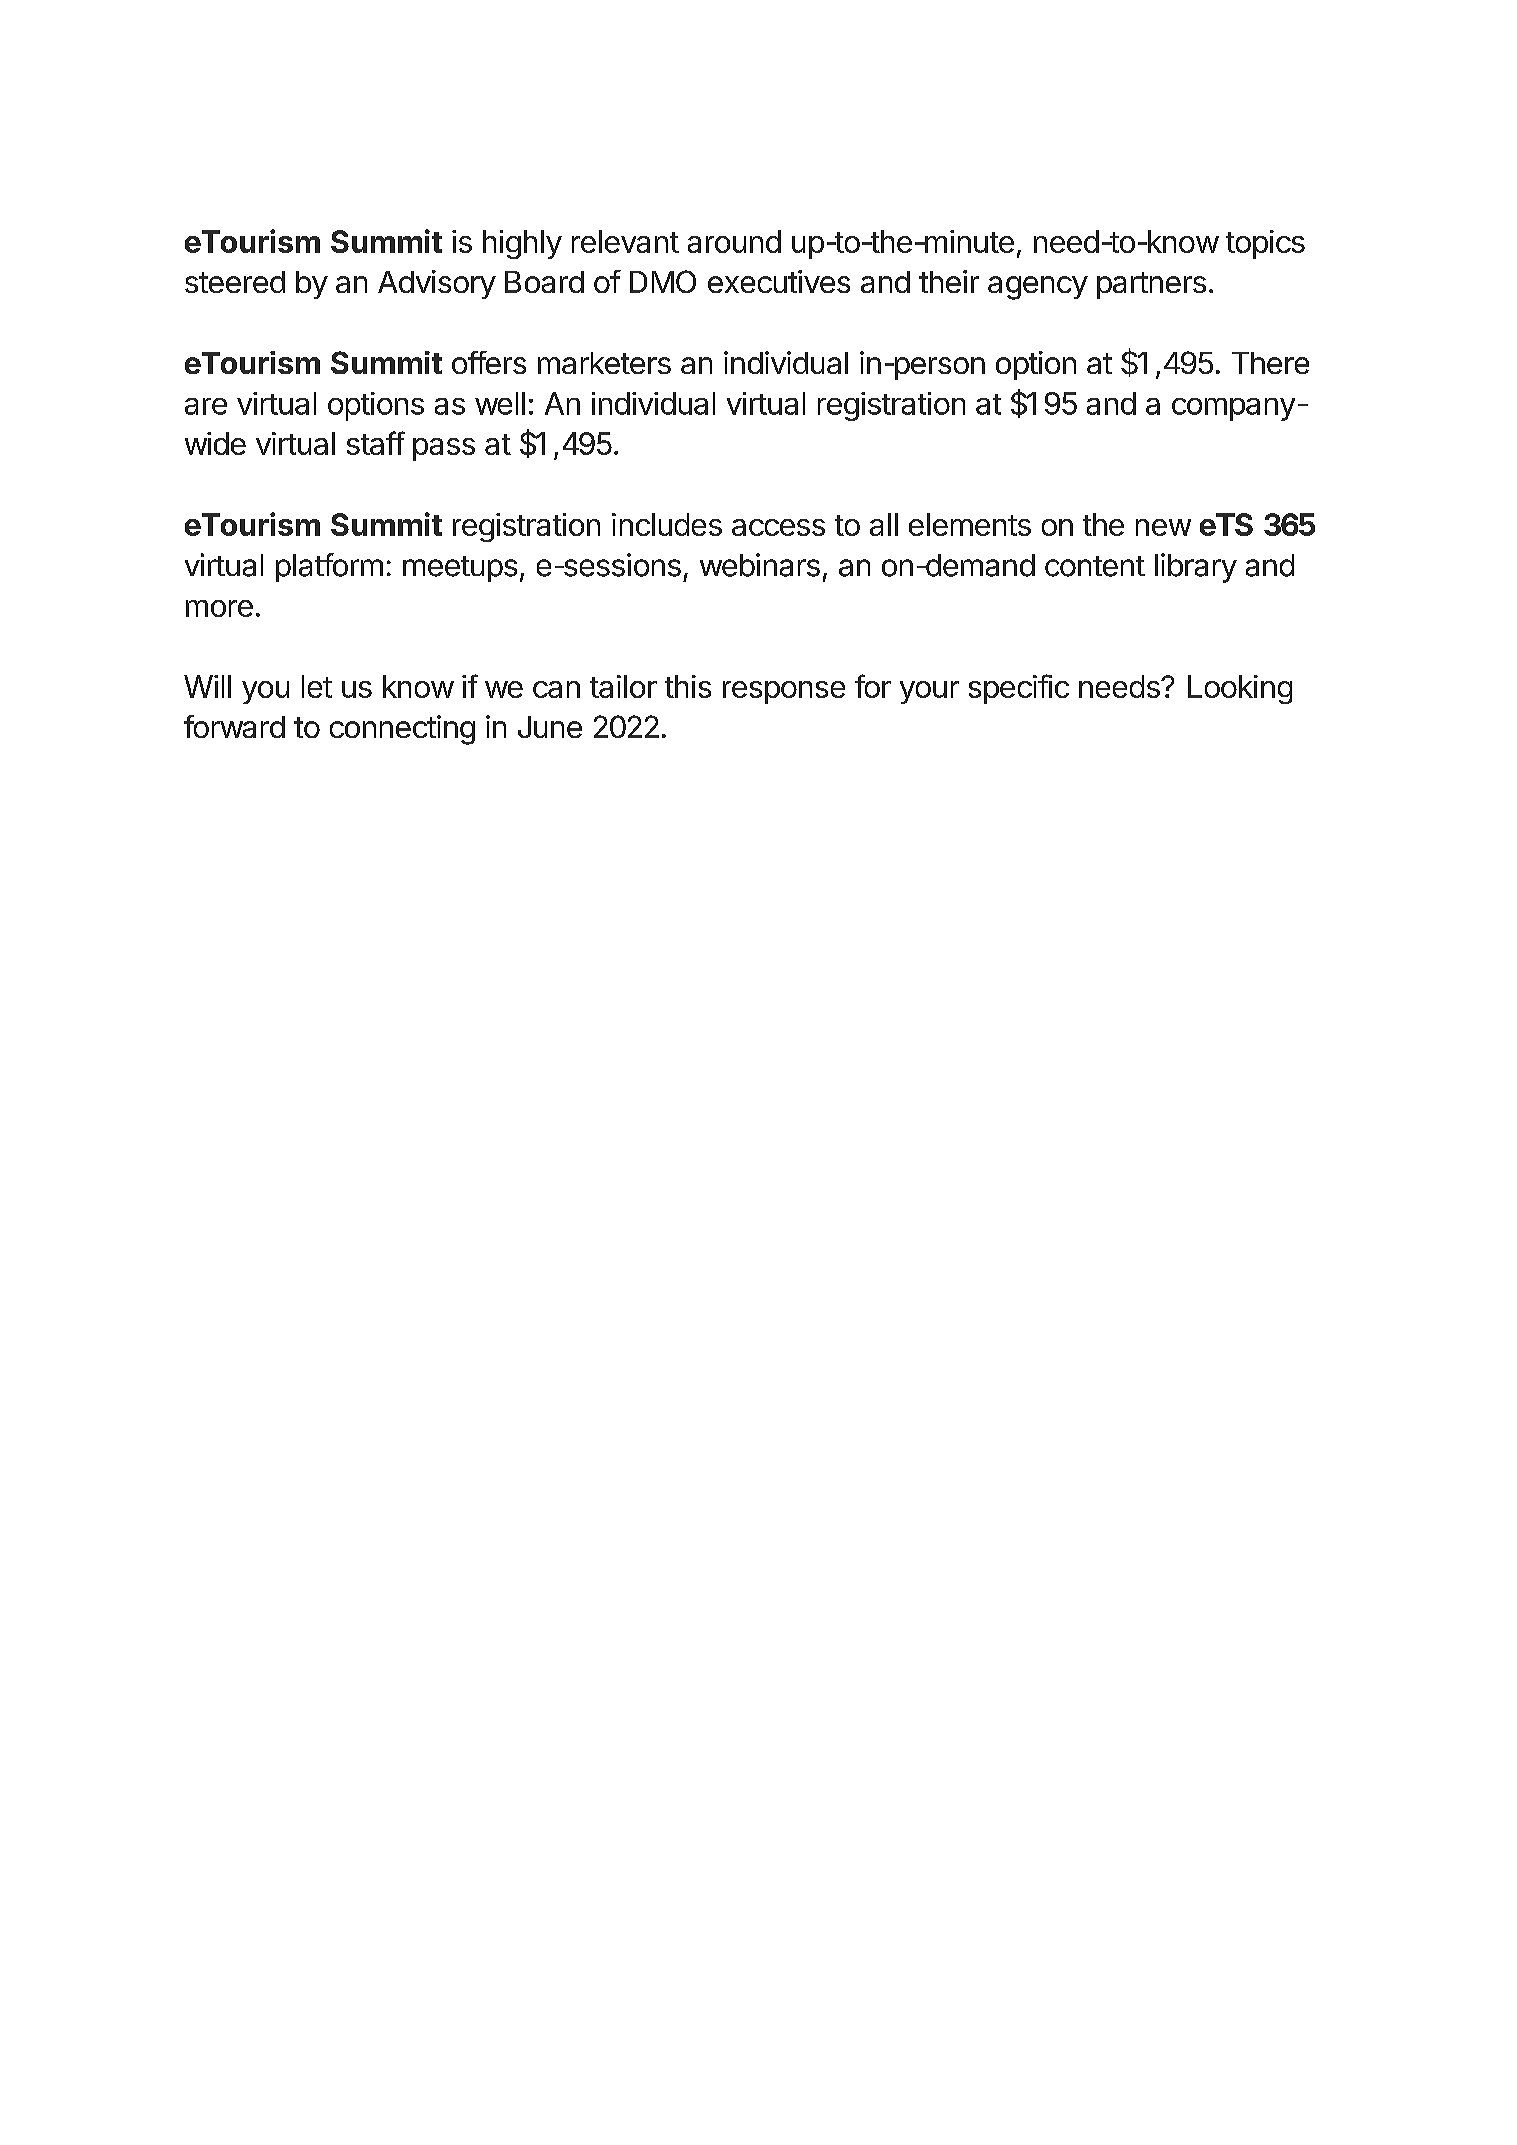 This page has width=1517, height=2145. I want to click on content, so click(1095, 566).
